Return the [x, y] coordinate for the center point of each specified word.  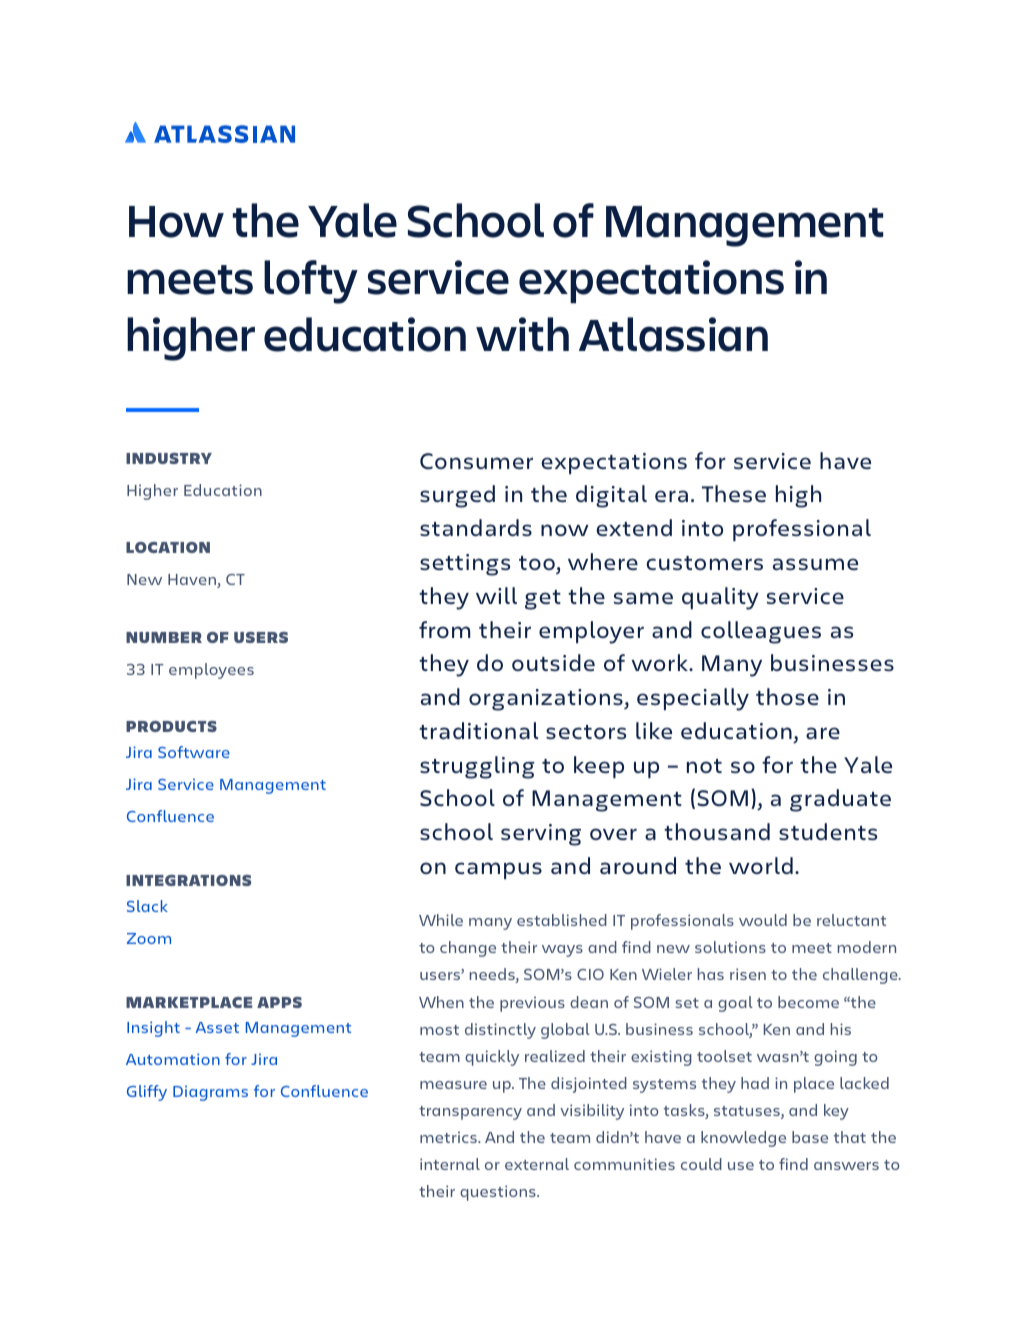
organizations [547, 700]
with [522, 334]
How [176, 222]
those [787, 696]
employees [211, 671]
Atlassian [673, 334]
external [537, 1164]
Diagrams [210, 1093]
